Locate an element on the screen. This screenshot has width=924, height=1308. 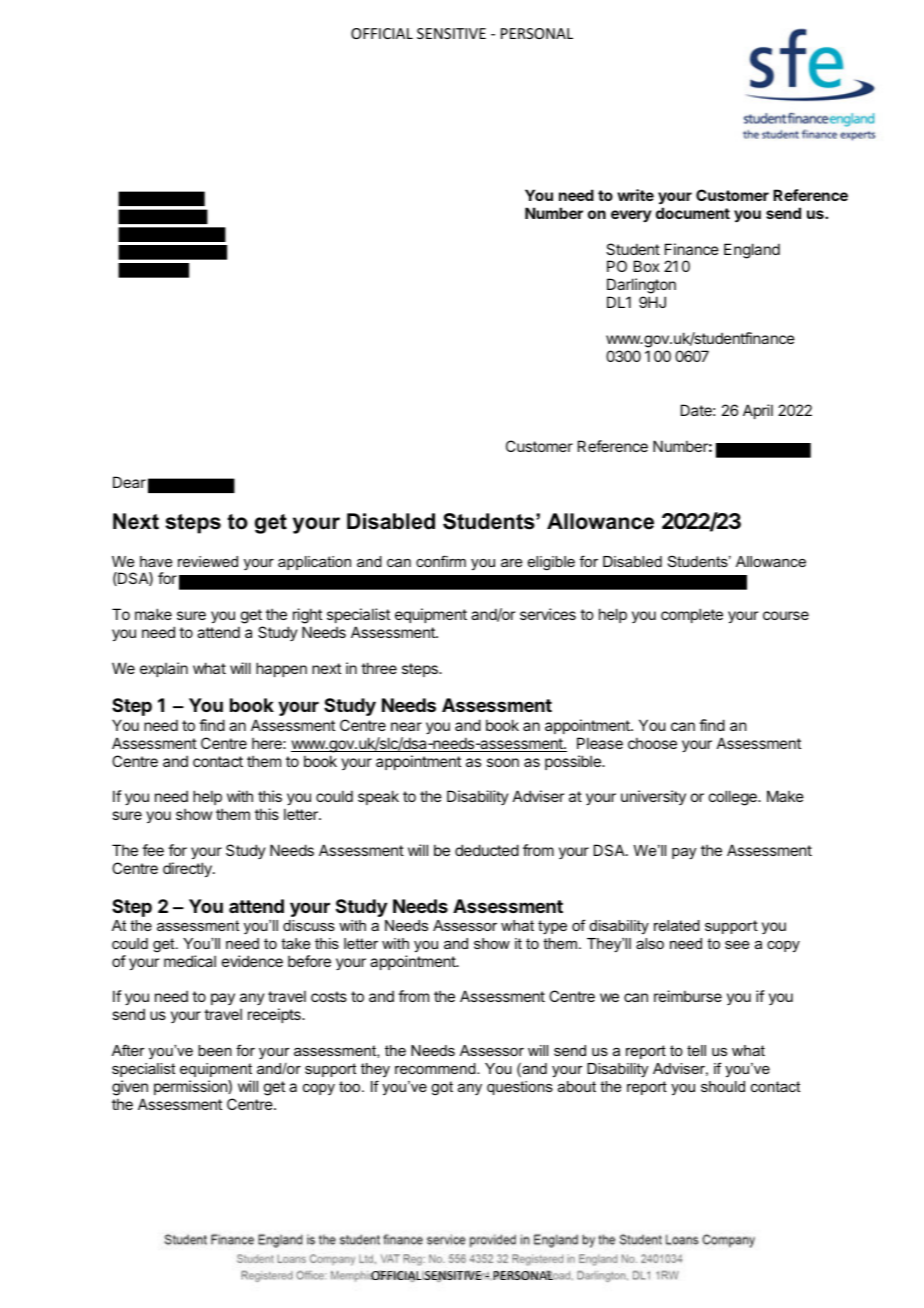
April is located at coordinates (758, 411).
